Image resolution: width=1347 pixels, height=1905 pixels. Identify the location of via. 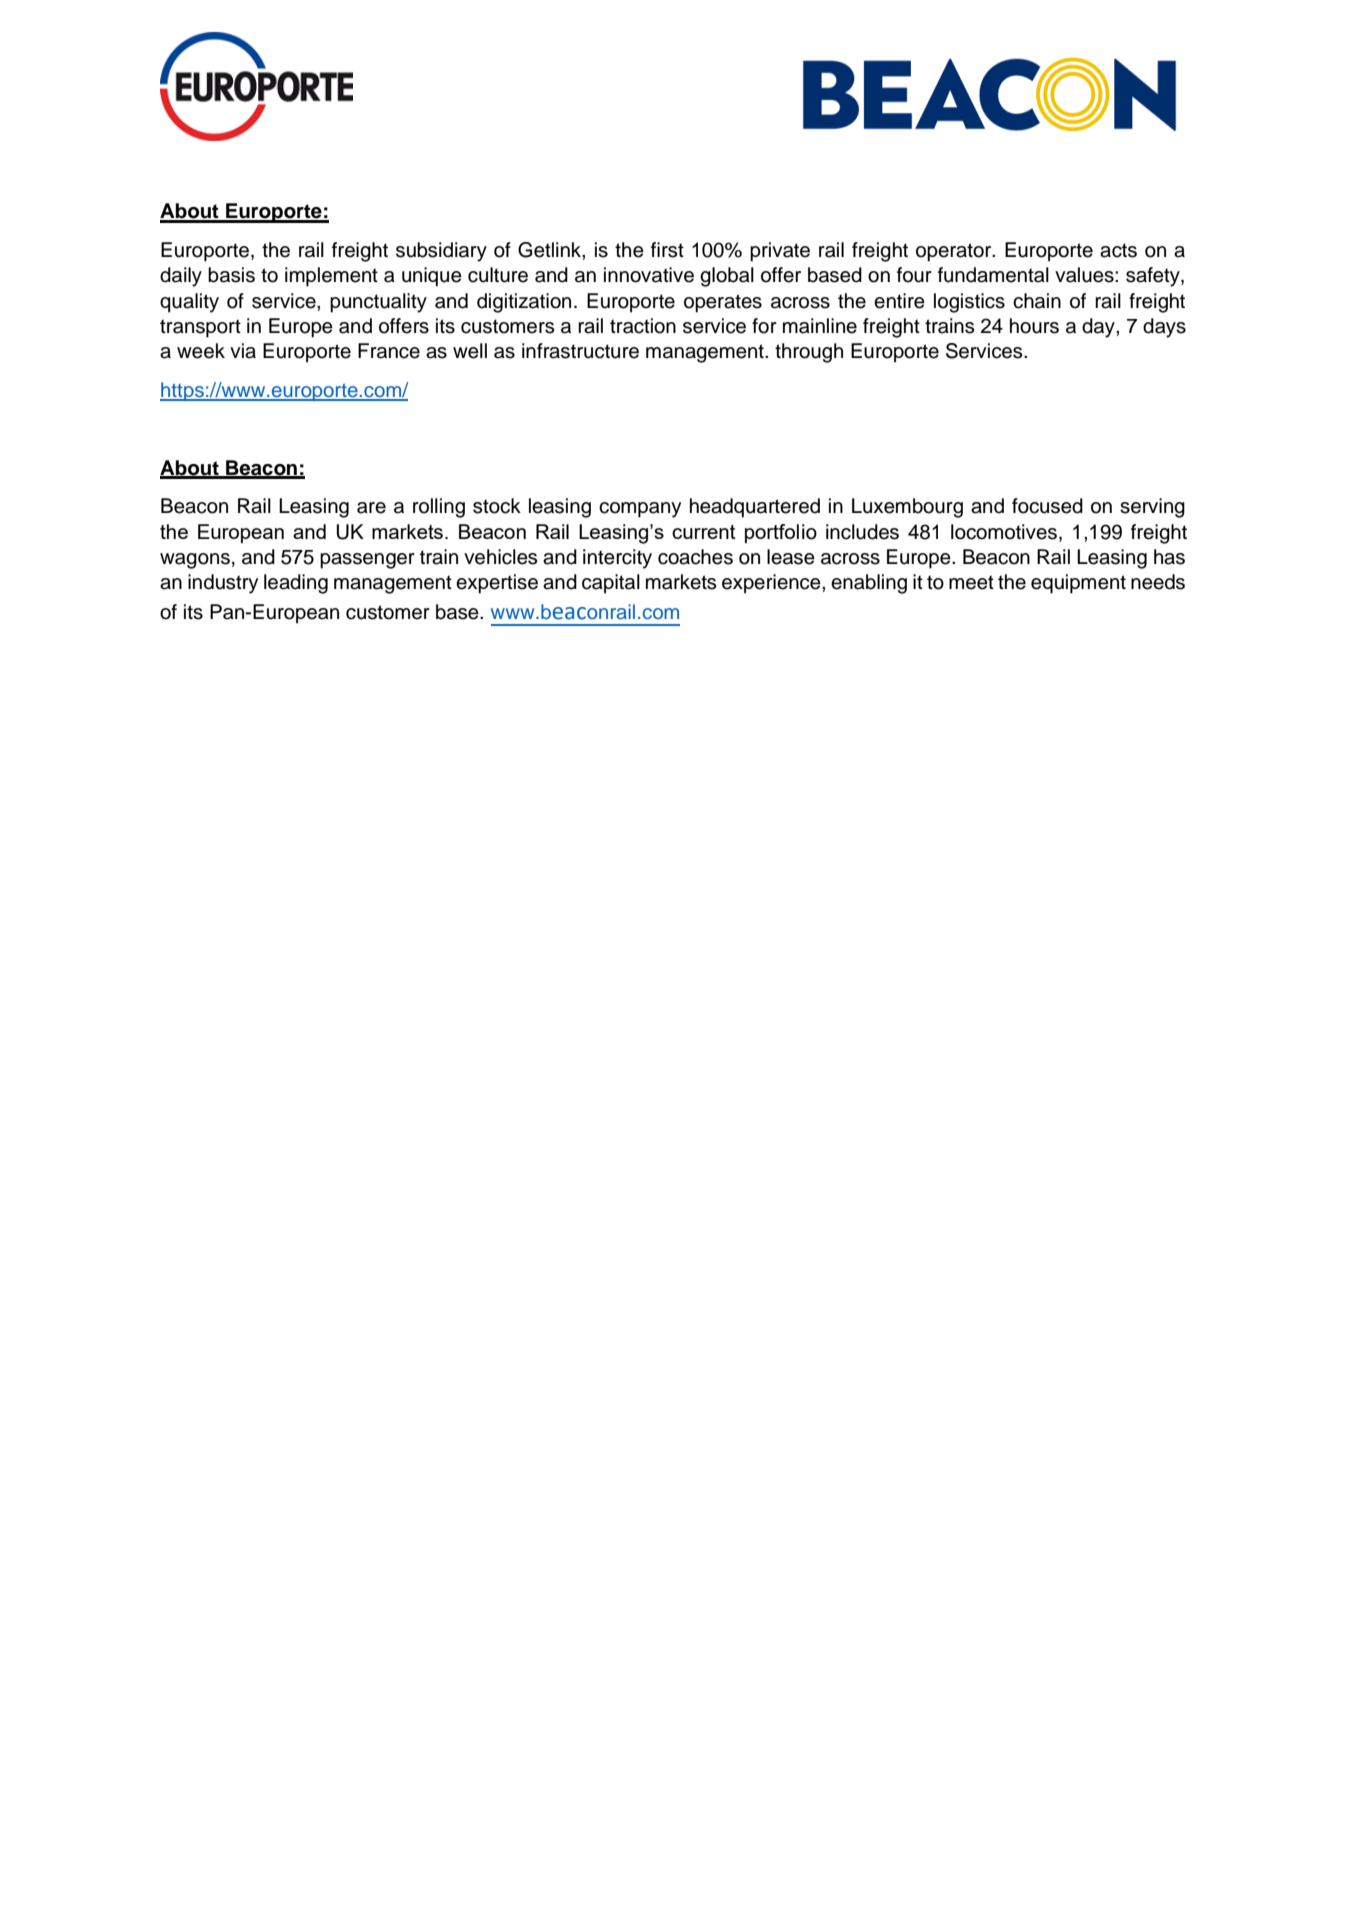
(243, 351).
